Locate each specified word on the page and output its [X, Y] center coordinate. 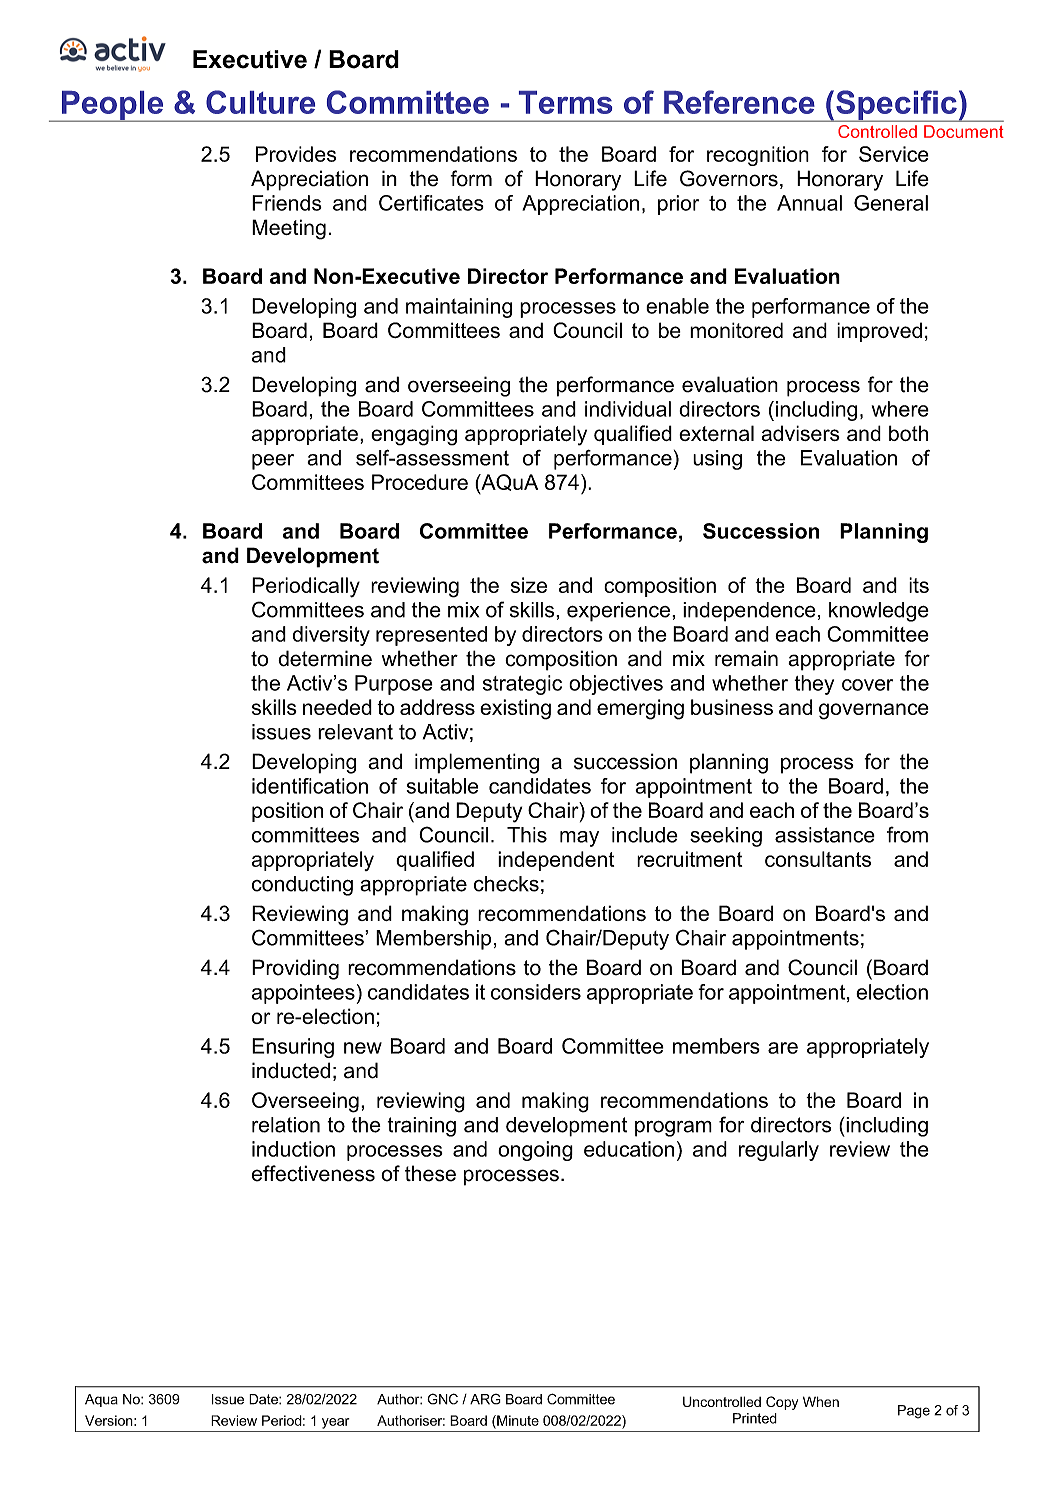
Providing [295, 969]
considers [536, 992]
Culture [260, 102]
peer [273, 462]
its [919, 585]
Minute [517, 1421]
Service [894, 154]
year [336, 1423]
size [529, 585]
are [783, 1048]
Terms [565, 102]
